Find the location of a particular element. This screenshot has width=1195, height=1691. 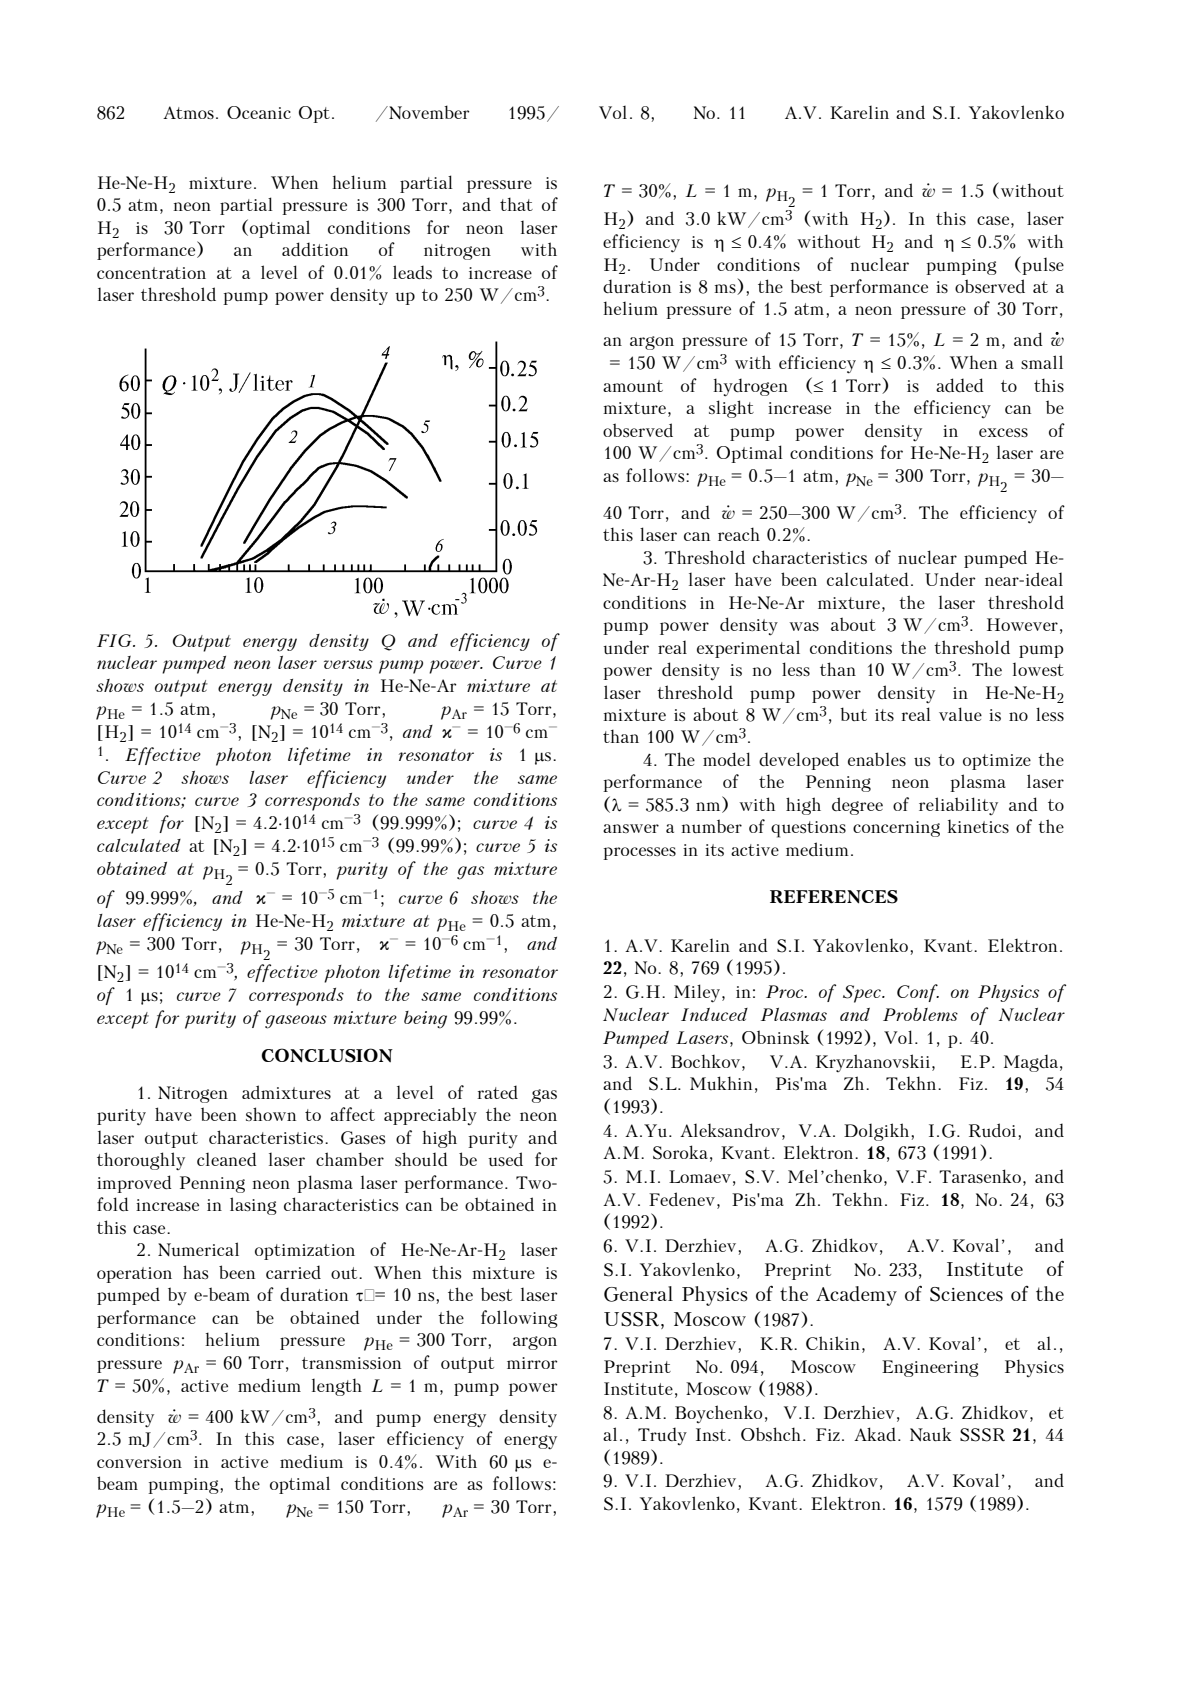

Oceanic is located at coordinates (259, 112).
